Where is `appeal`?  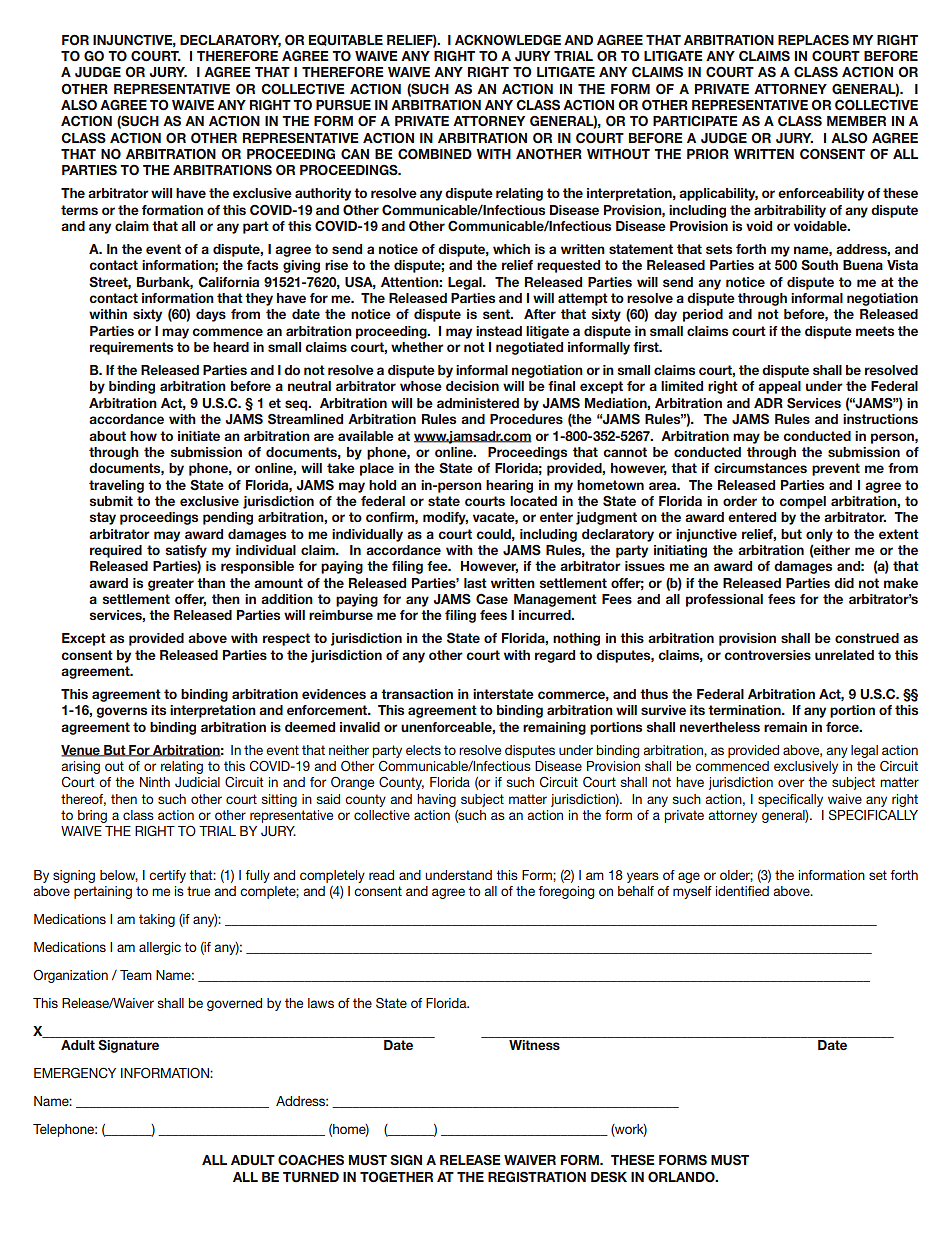 appeal is located at coordinates (779, 387).
